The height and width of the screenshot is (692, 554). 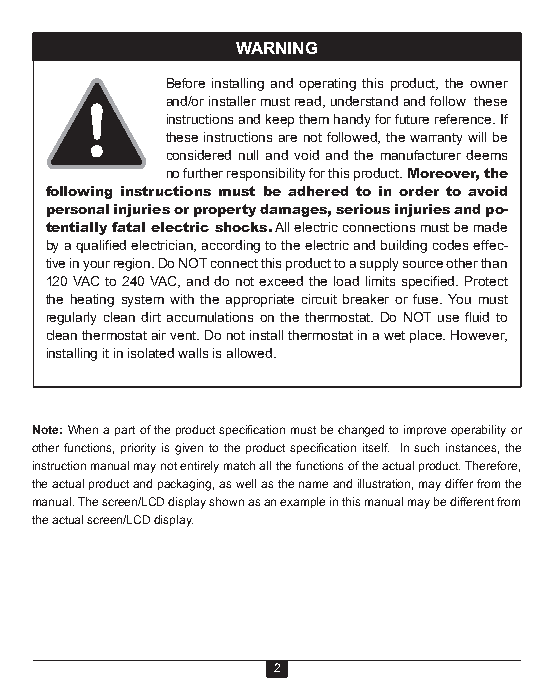 I want to click on Before, so click(x=186, y=83).
